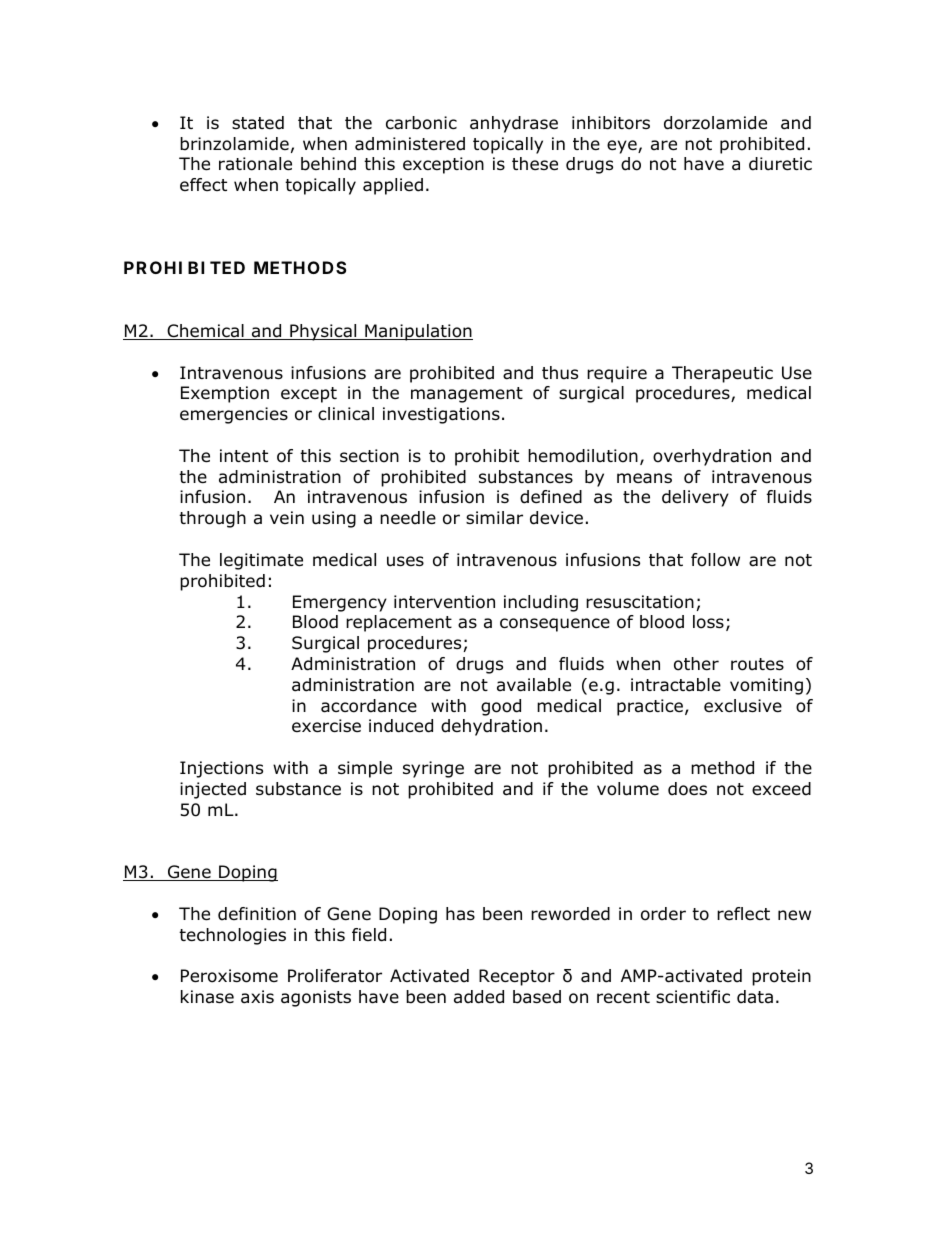 Image resolution: width=952 pixels, height=1233 pixels. I want to click on diuretic, so click(780, 164).
